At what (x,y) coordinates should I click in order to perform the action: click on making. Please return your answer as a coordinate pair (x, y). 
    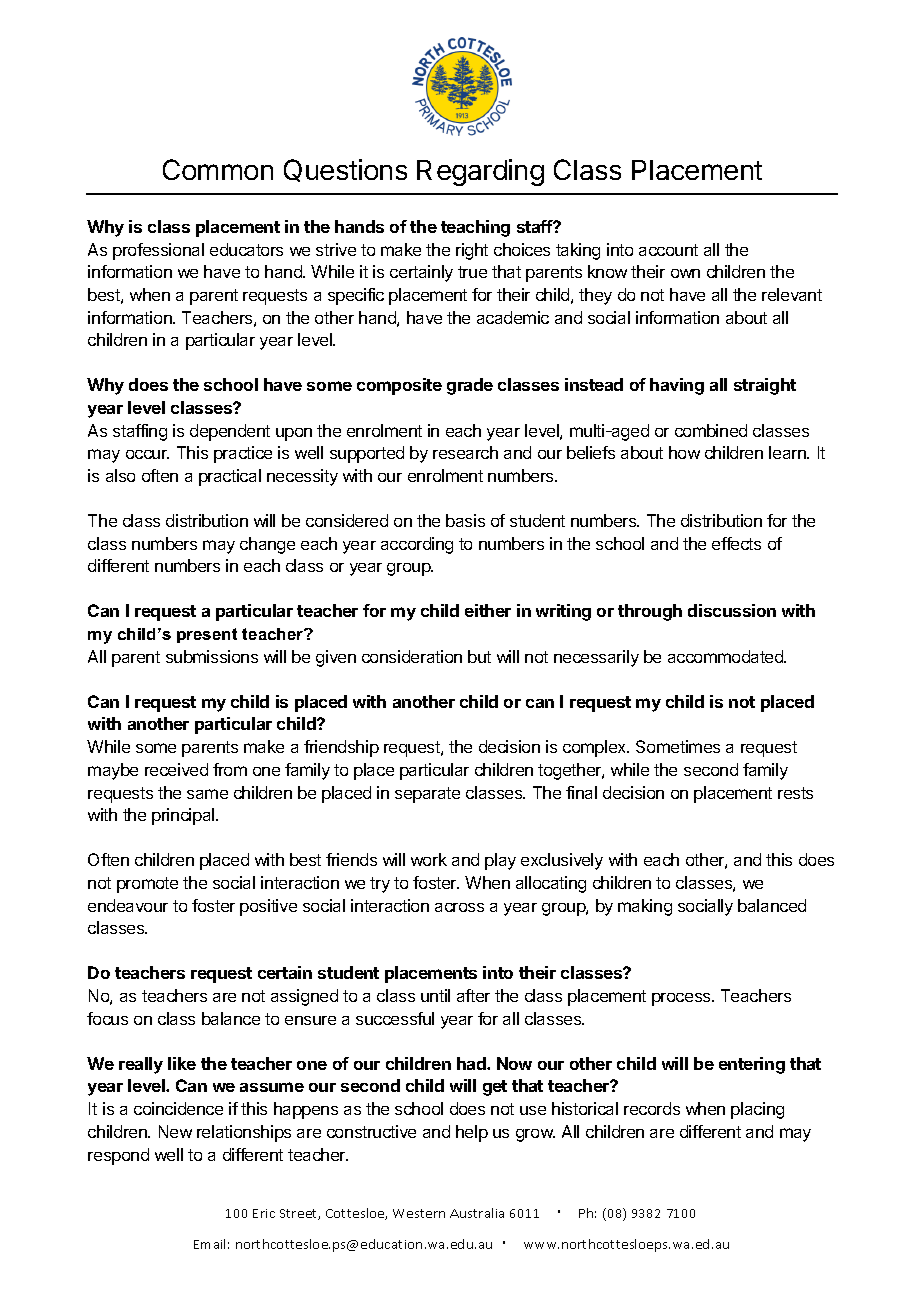
    Looking at the image, I should click on (645, 907).
